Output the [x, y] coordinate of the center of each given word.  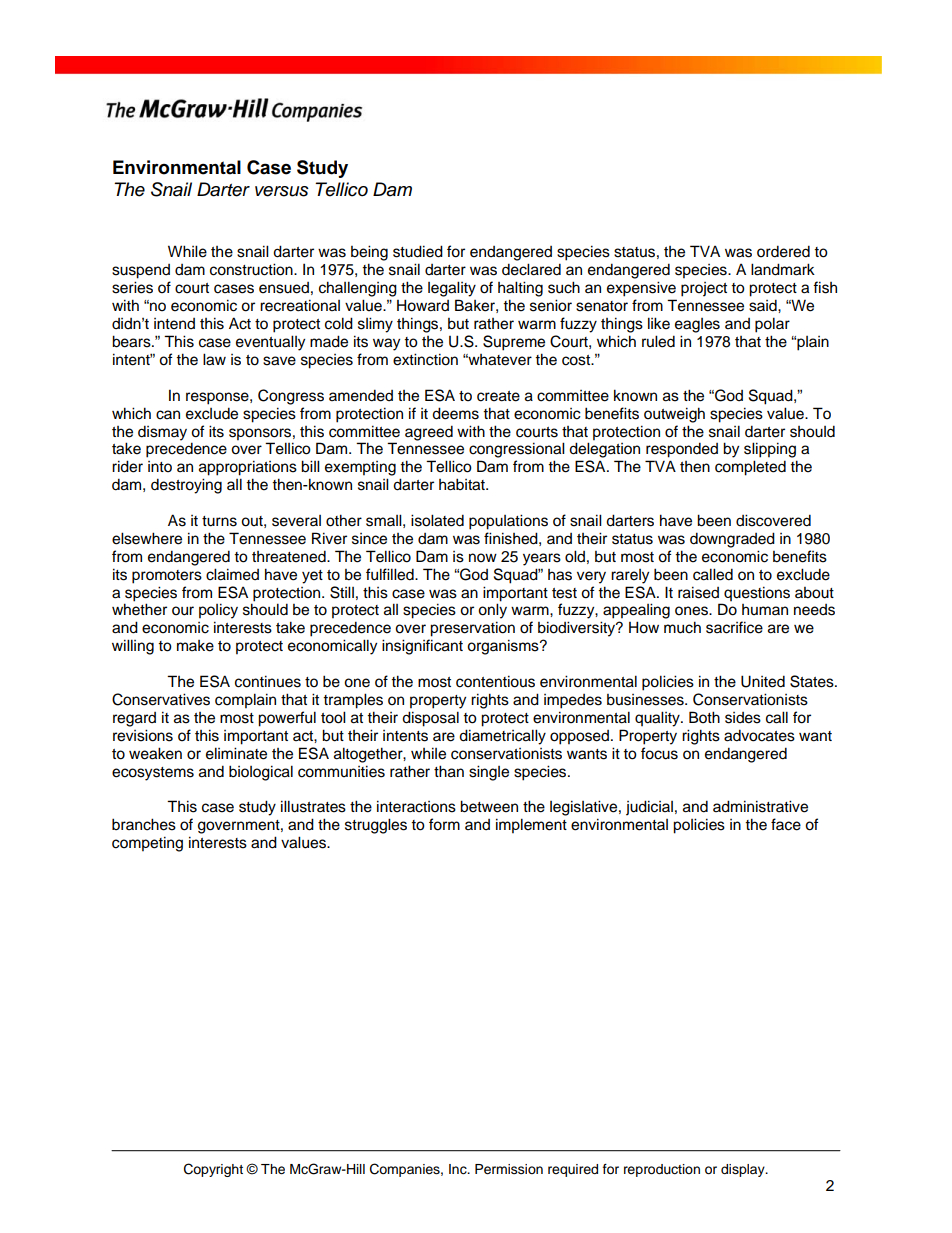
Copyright [213, 1170]
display [744, 1170]
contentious [495, 681]
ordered [783, 251]
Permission [509, 1169]
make [195, 646]
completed [750, 468]
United [763, 681]
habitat [463, 484]
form [444, 824]
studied [418, 251]
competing [147, 844]
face [786, 824]
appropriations [248, 468]
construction [252, 269]
